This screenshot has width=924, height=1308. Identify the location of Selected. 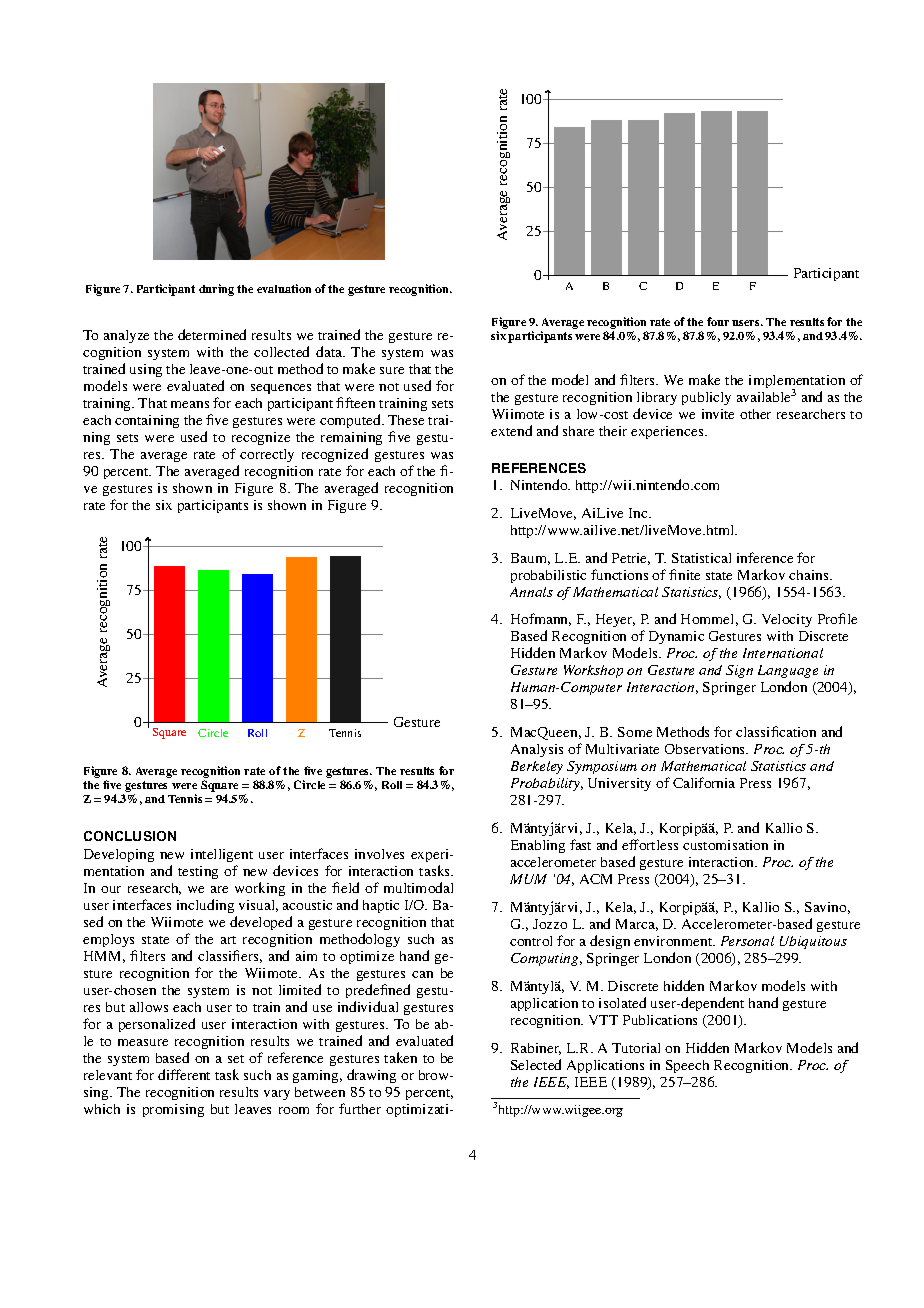
(536, 1064).
